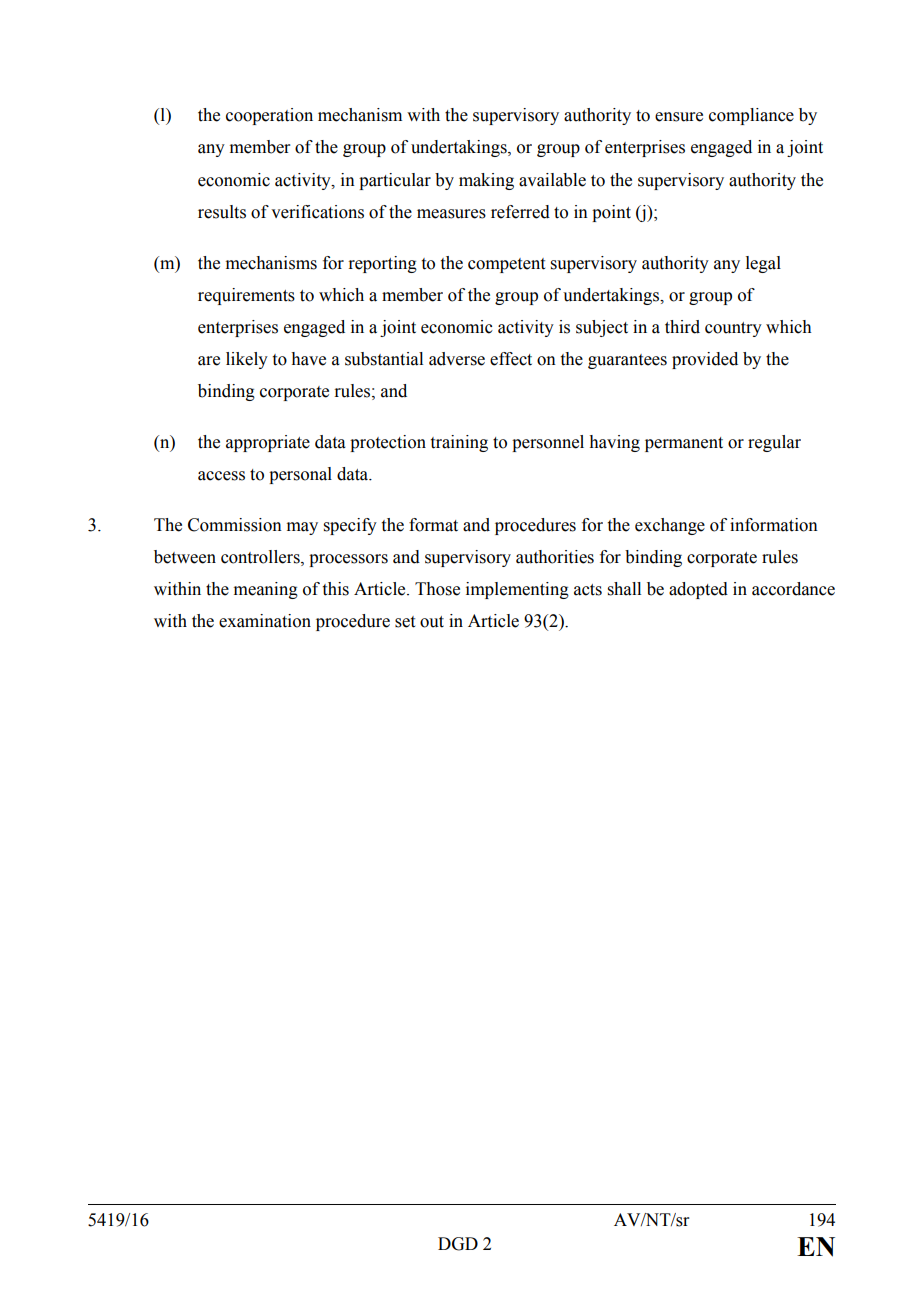 Image resolution: width=924 pixels, height=1308 pixels. What do you see at coordinates (405, 622) in the screenshot?
I see `set` at bounding box center [405, 622].
